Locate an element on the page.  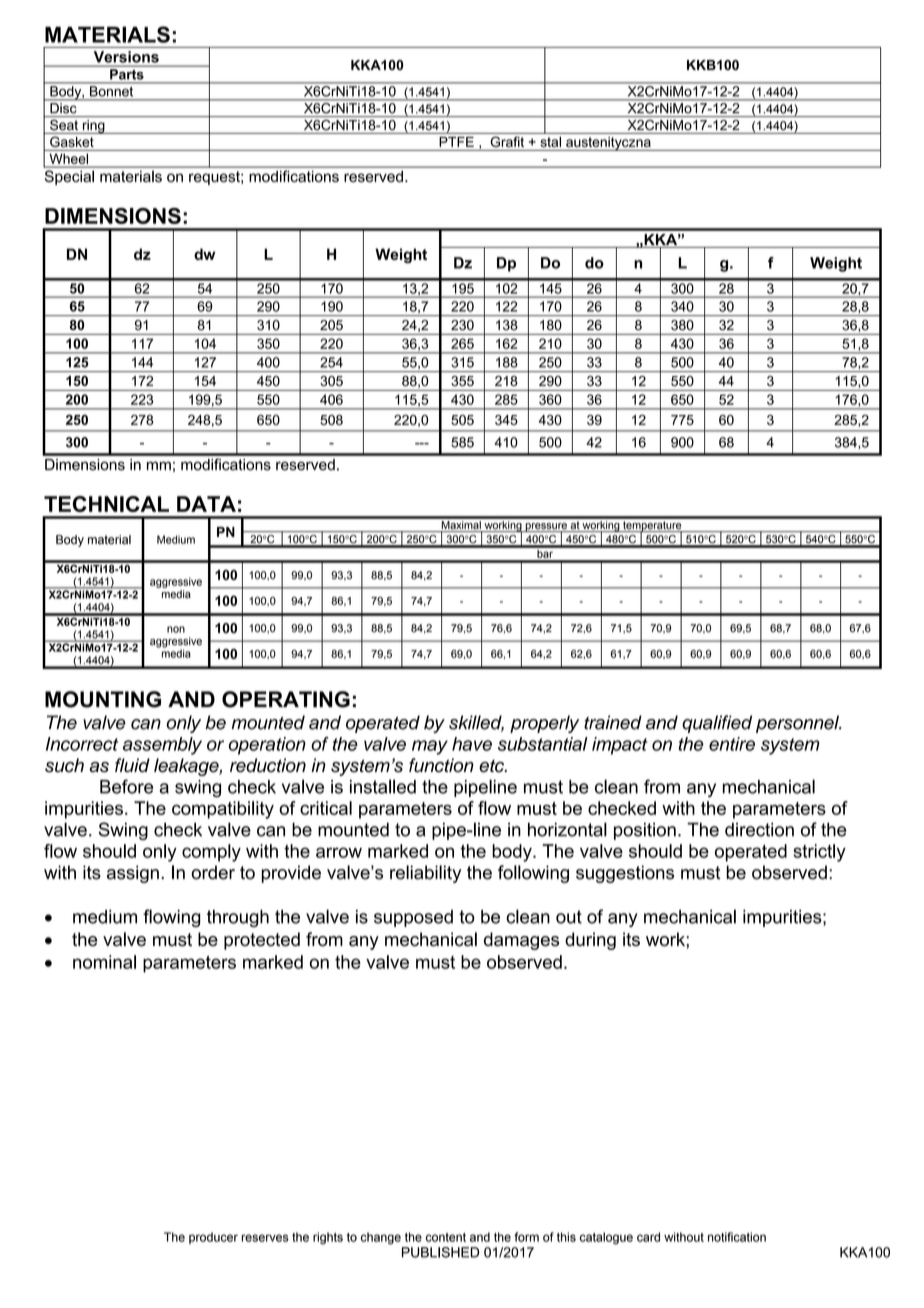
content is located at coordinates (446, 1237).
